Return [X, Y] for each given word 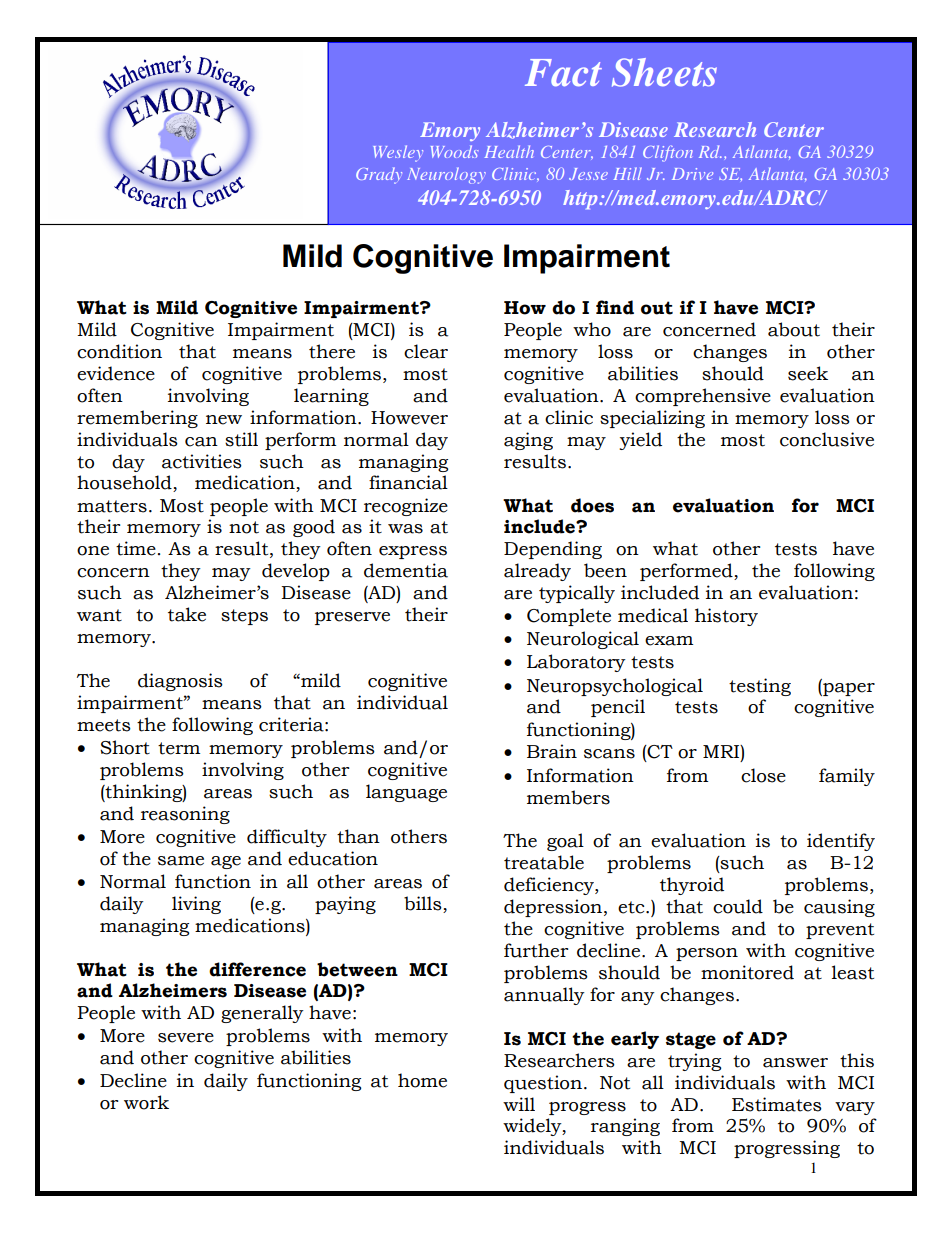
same [181, 861]
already [537, 572]
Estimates [777, 1104]
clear [426, 351]
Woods [455, 151]
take [187, 614]
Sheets [664, 72]
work [146, 1102]
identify [841, 842]
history [726, 617]
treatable [544, 862]
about [794, 329]
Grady [379, 175]
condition [119, 351]
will [519, 1104]
